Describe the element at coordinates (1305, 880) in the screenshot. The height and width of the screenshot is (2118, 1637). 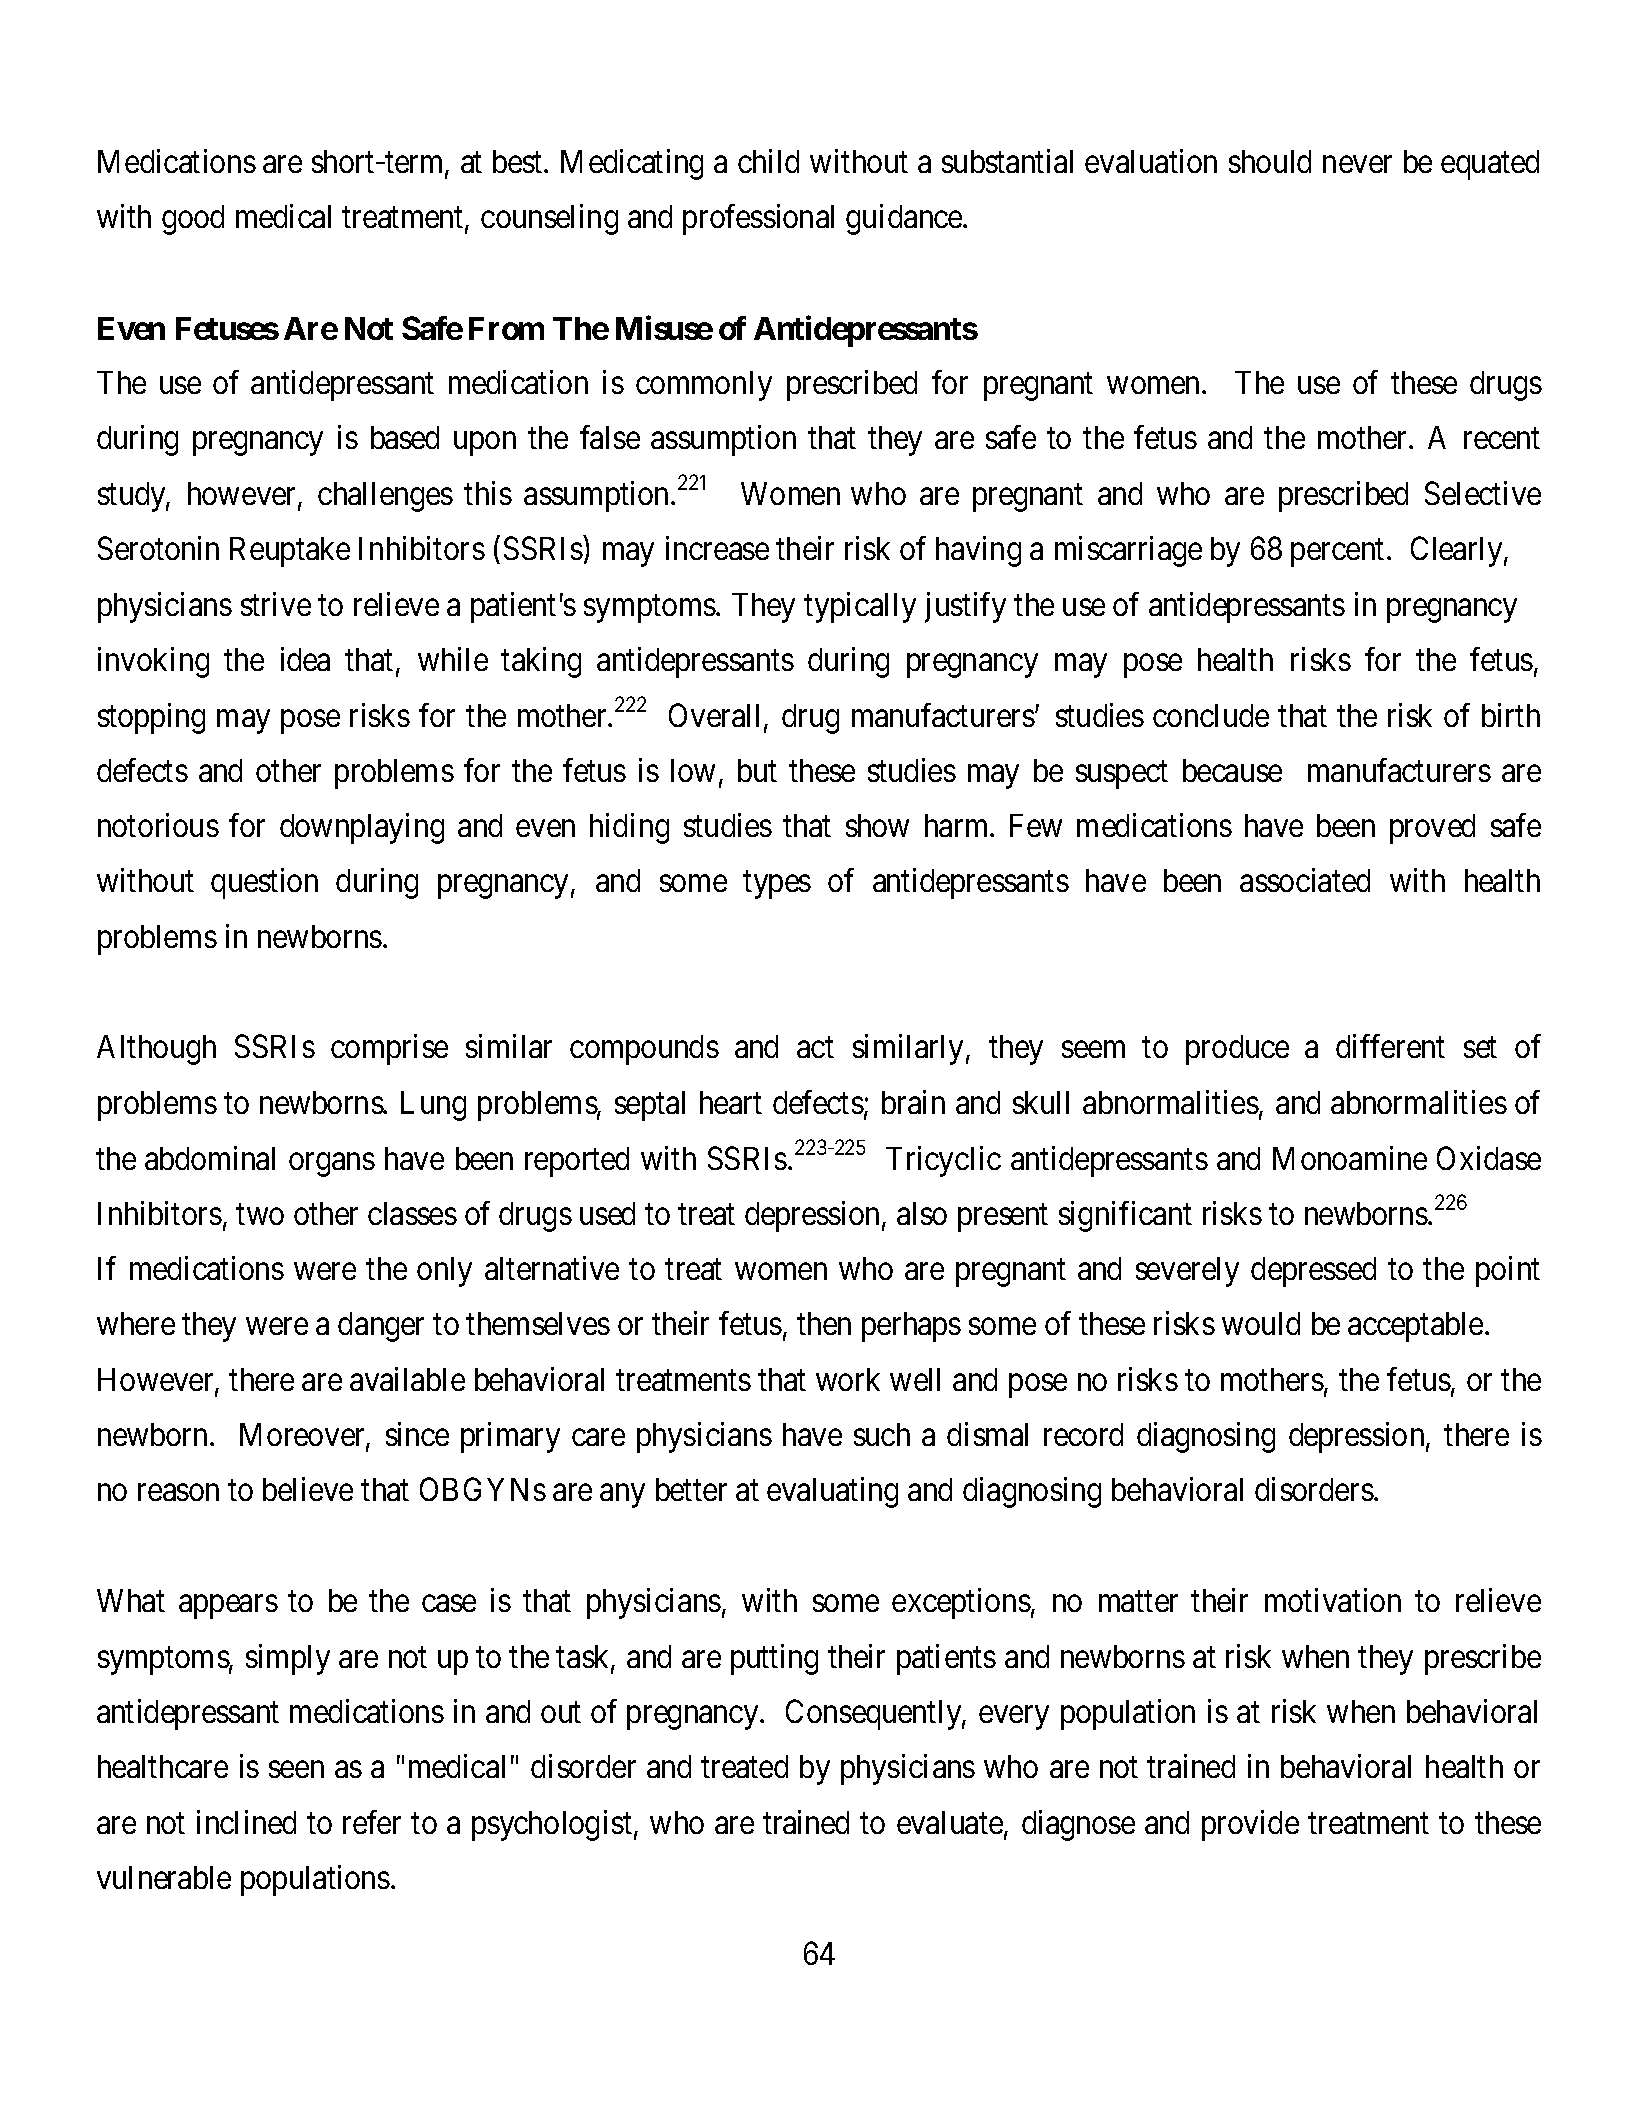
I see `associated` at that location.
